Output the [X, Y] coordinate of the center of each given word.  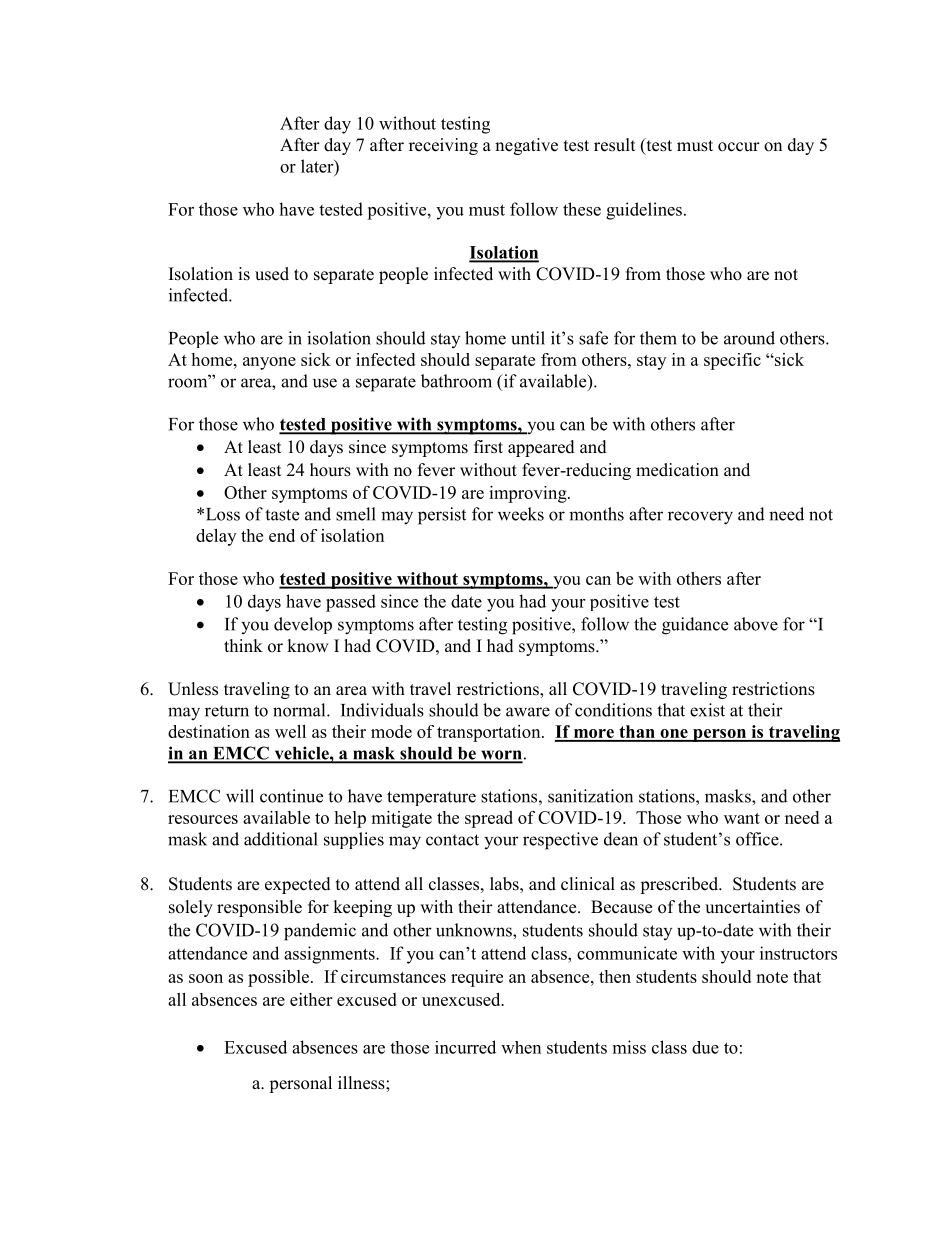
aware [528, 712]
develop [303, 625]
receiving [443, 146]
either [311, 999]
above [756, 624]
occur [739, 147]
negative [526, 146]
